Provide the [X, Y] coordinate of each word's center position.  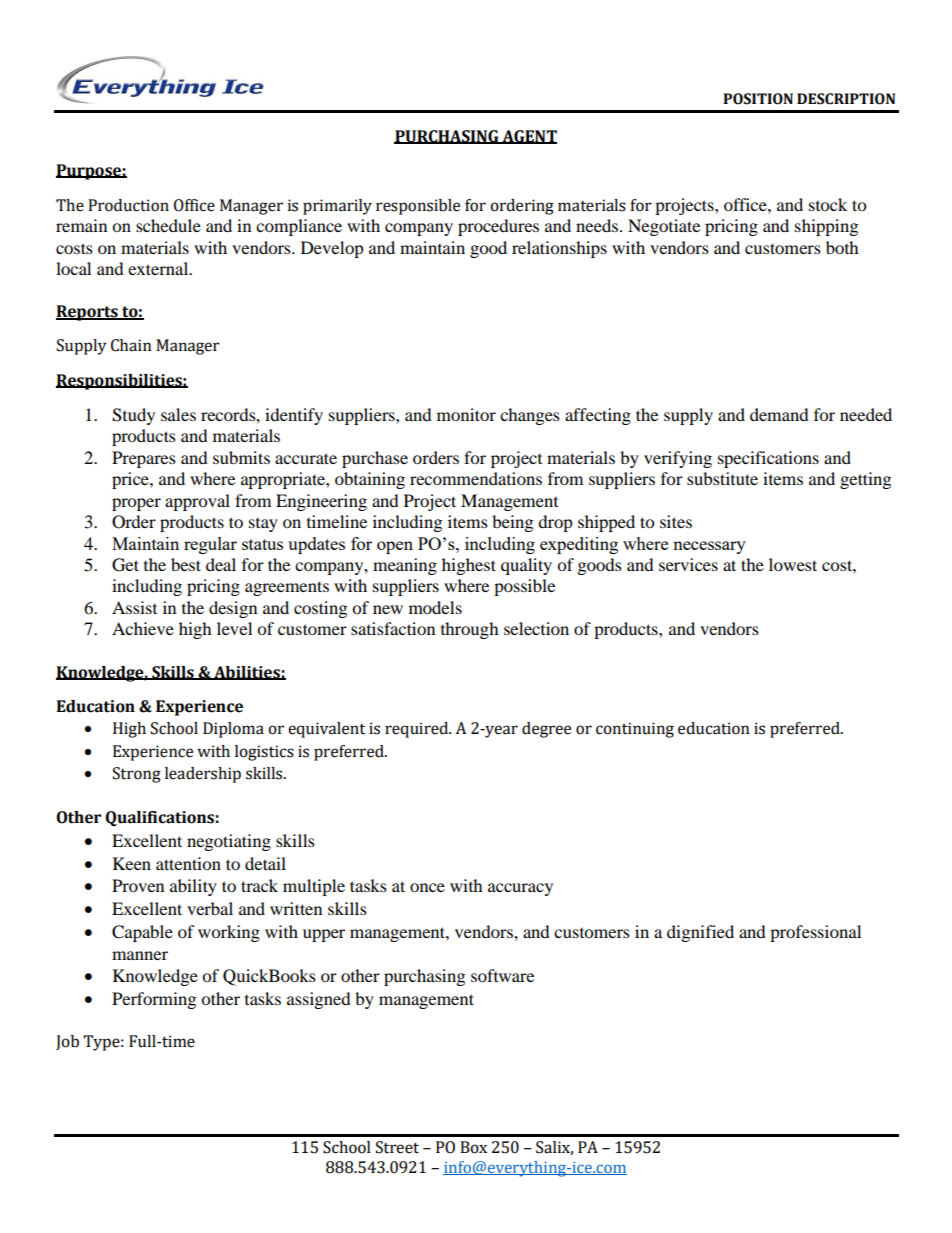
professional [815, 933]
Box [473, 1147]
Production [128, 205]
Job [67, 1042]
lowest [793, 564]
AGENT [528, 137]
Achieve [143, 628]
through [470, 630]
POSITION [758, 99]
